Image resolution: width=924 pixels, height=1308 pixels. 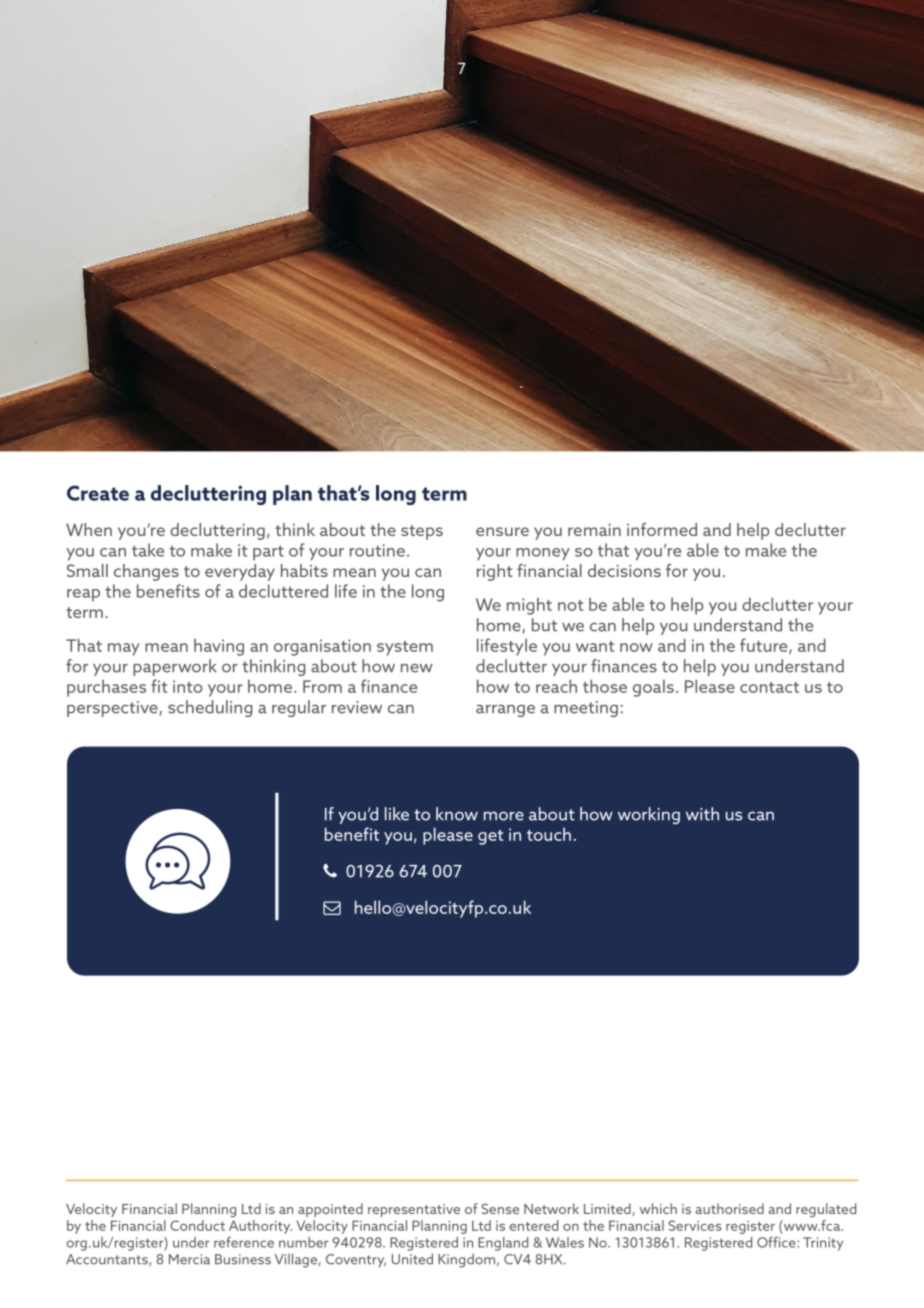 What do you see at coordinates (662, 529) in the screenshot?
I see `informed` at bounding box center [662, 529].
